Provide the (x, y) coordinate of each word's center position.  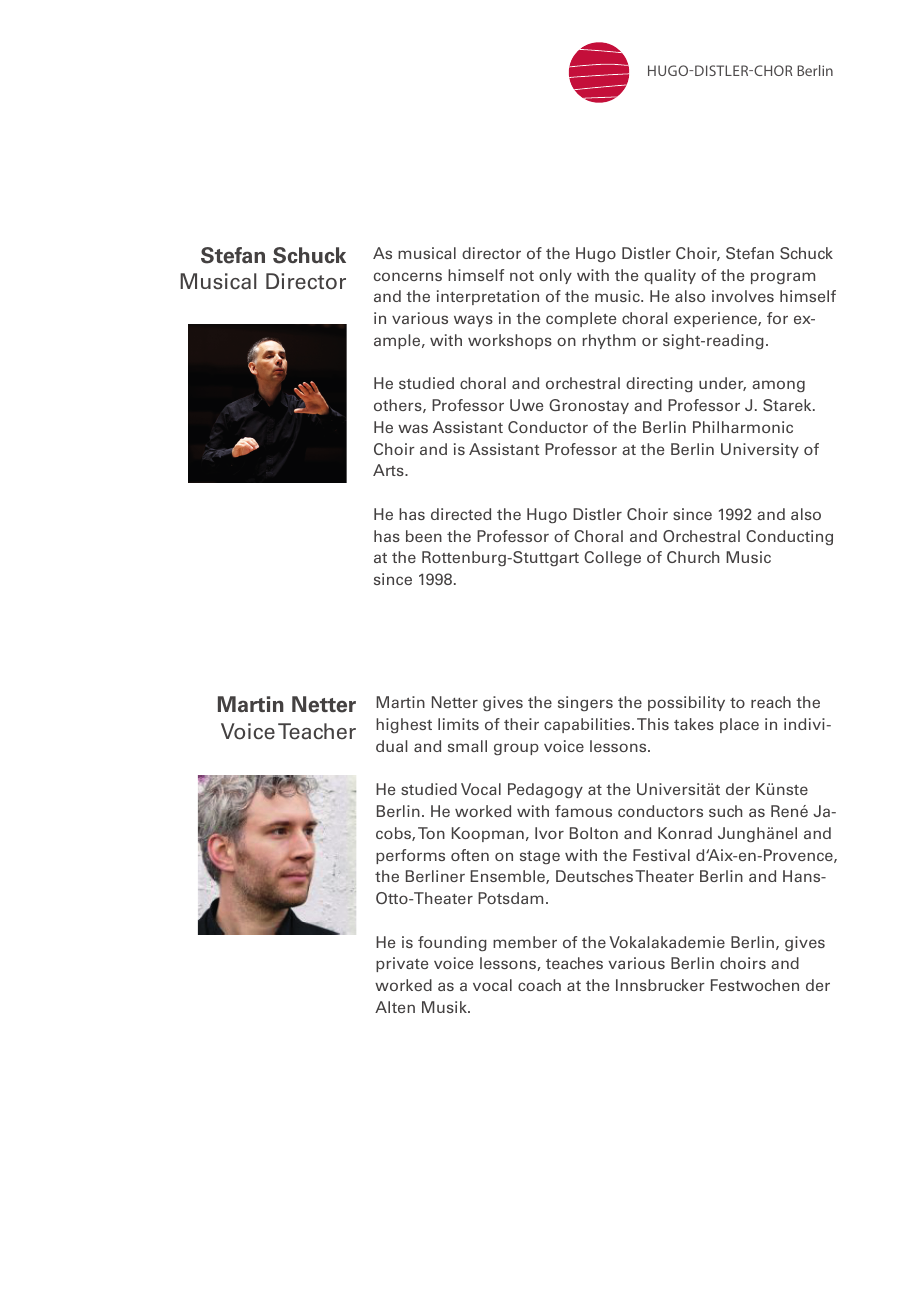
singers (585, 703)
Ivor (549, 833)
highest (404, 725)
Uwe (526, 405)
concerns (408, 276)
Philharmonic (743, 427)
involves (743, 296)
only (555, 276)
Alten (395, 1007)
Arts (389, 470)
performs (410, 856)
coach (539, 985)
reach (771, 702)
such (725, 811)
